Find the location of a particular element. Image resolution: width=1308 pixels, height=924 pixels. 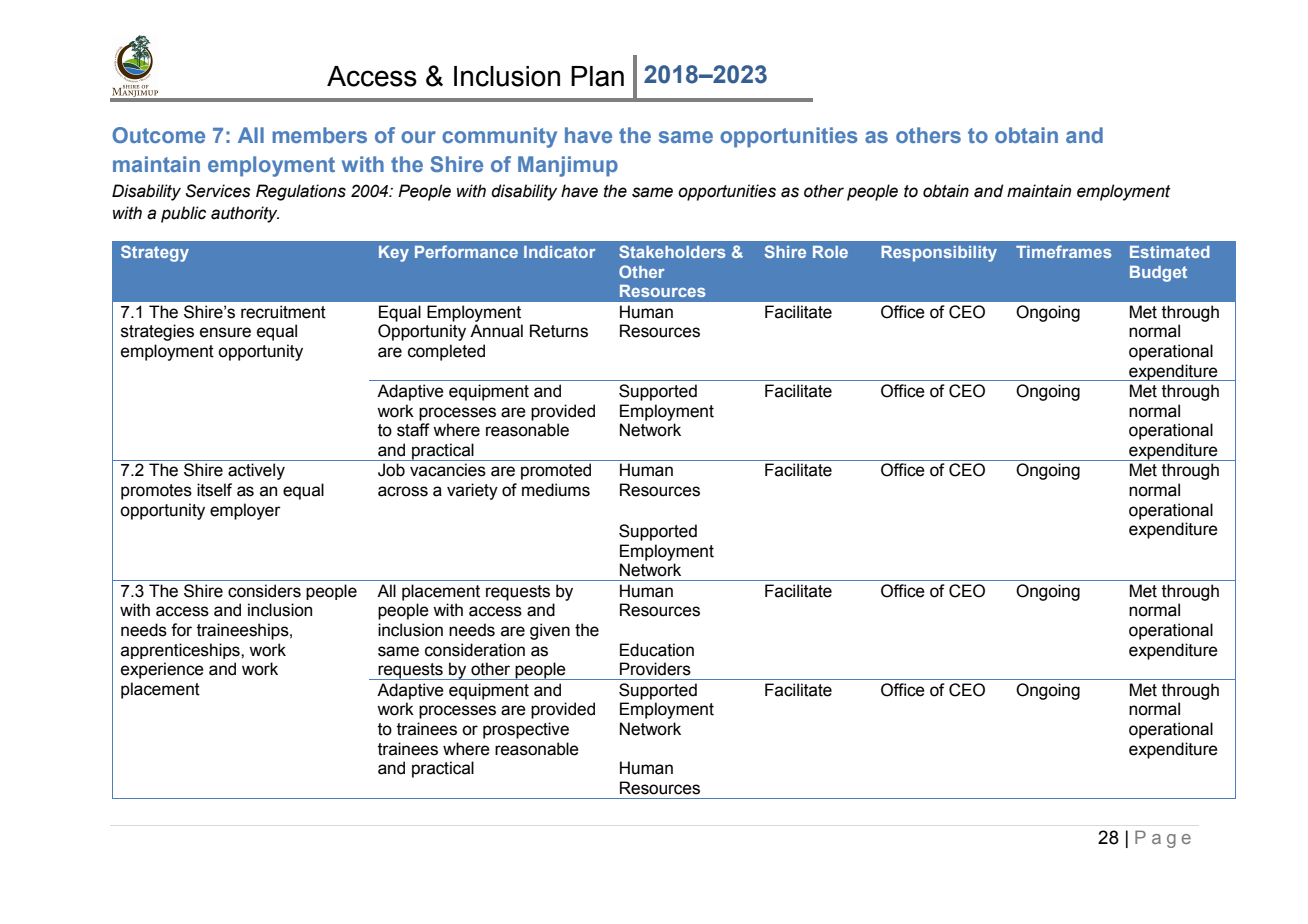

experience is located at coordinates (162, 670).
